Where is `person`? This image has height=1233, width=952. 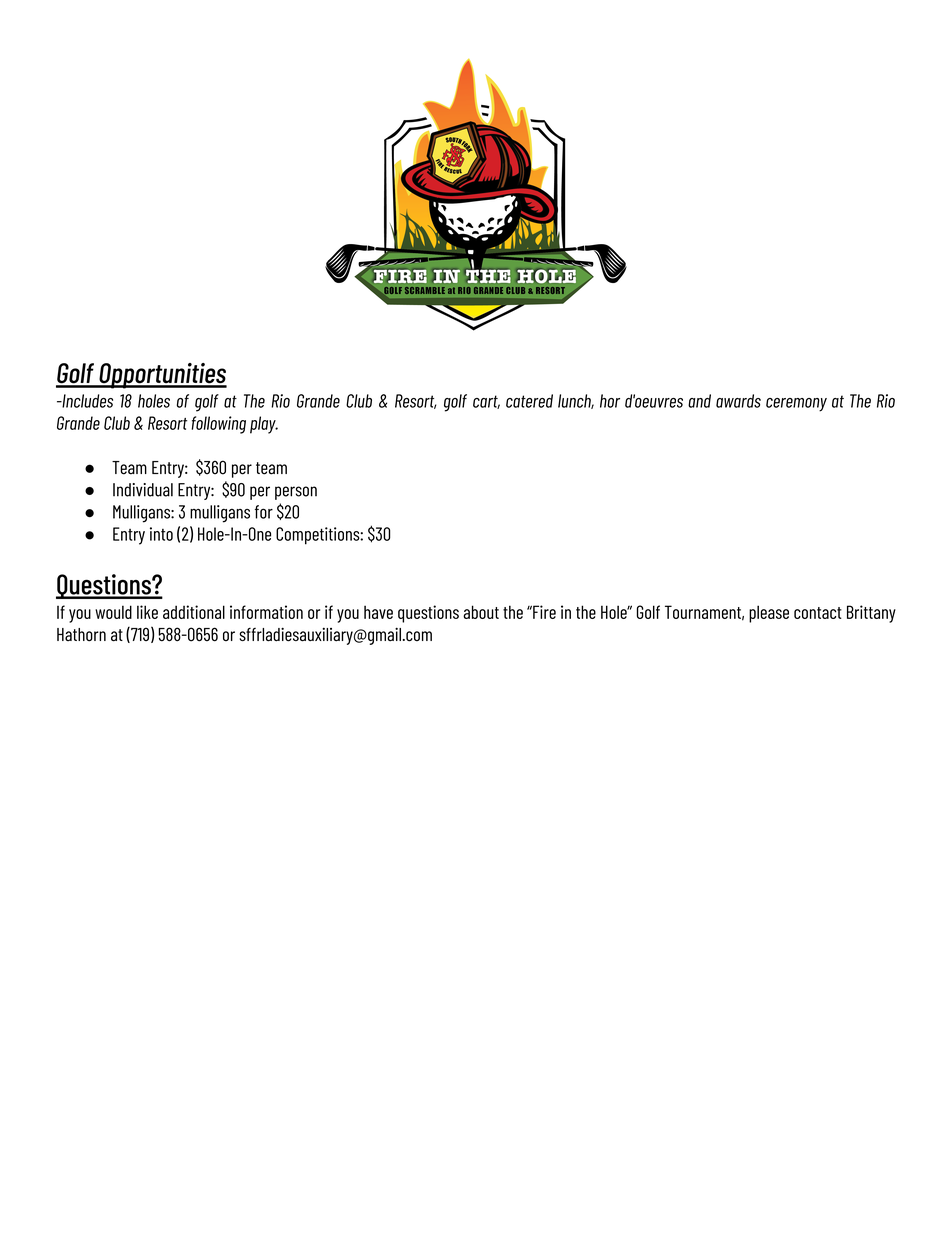 person is located at coordinates (296, 493).
